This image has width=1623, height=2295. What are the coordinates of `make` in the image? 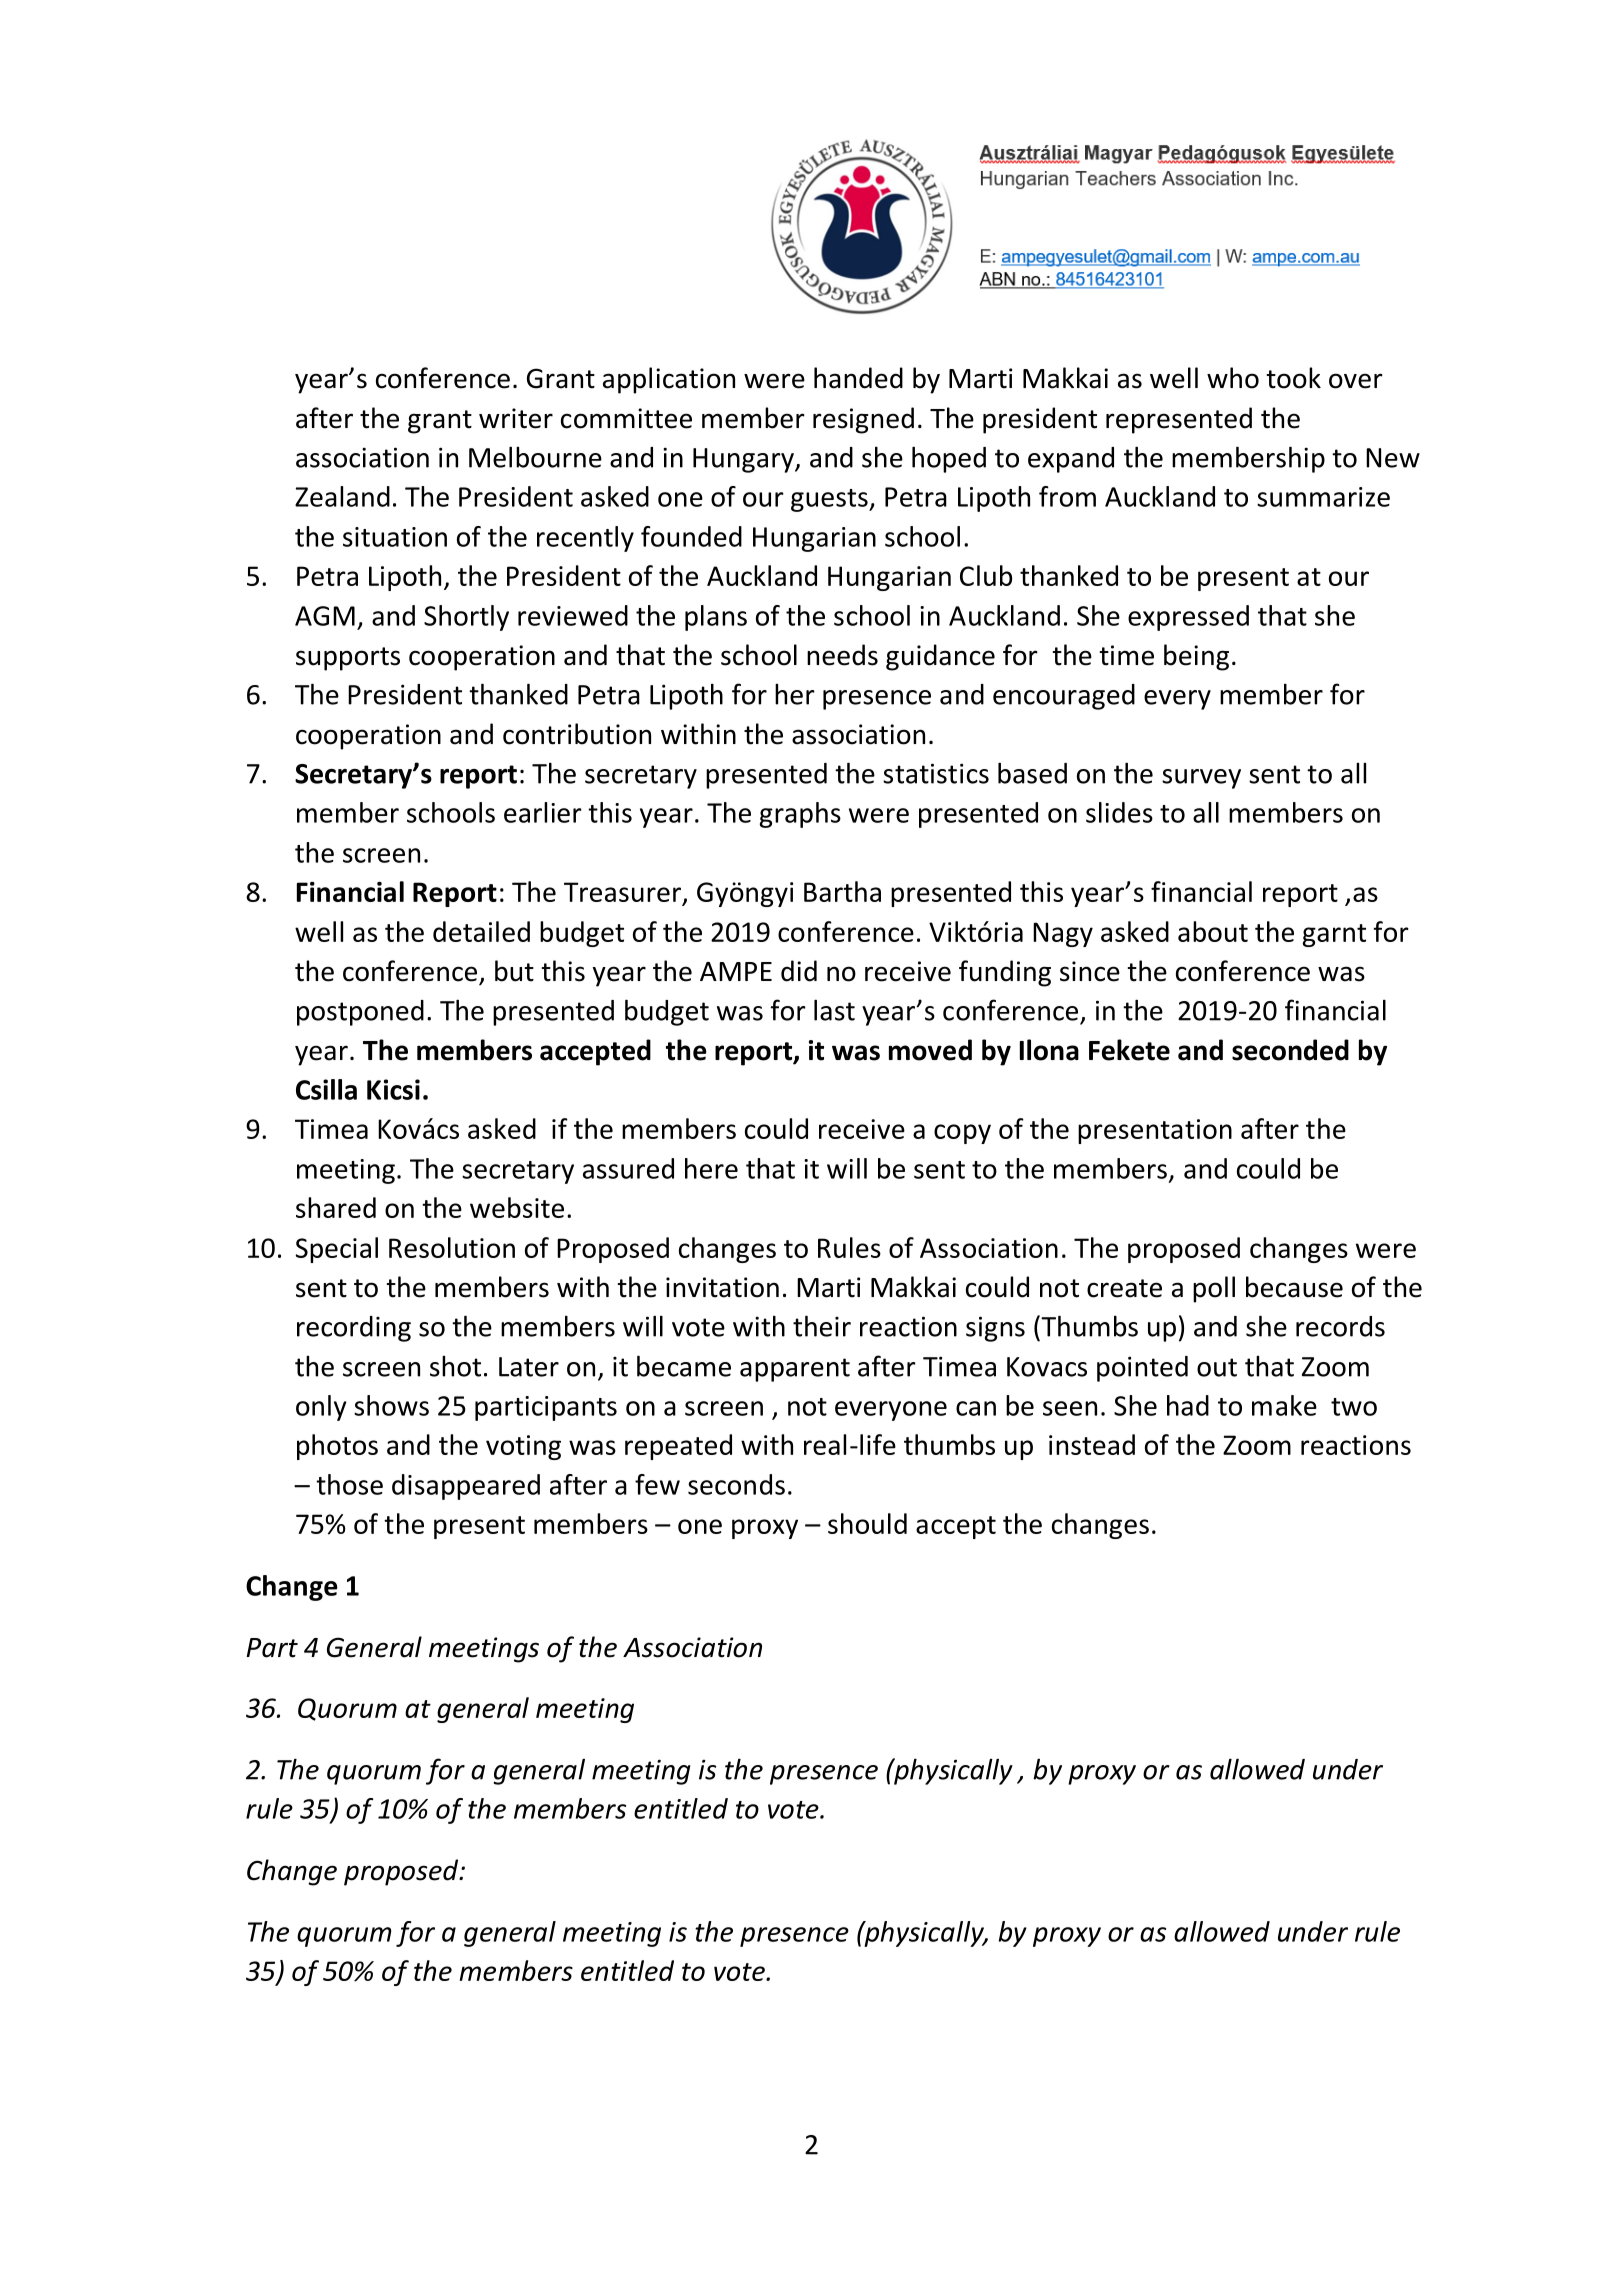 It's located at (1284, 1405).
